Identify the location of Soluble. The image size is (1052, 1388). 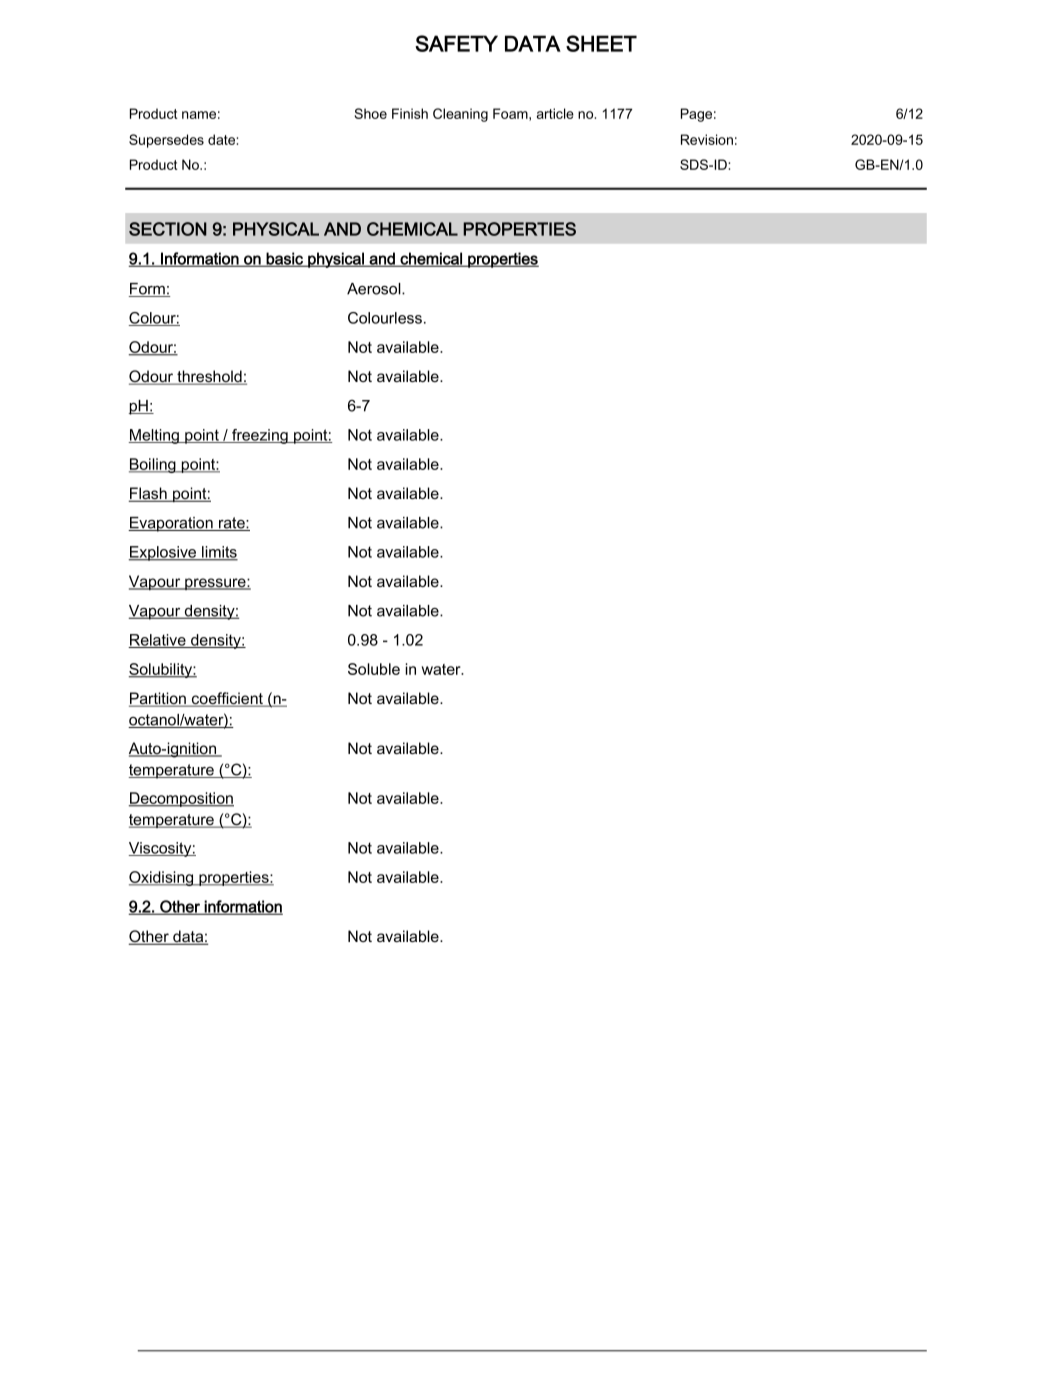
(374, 669).
